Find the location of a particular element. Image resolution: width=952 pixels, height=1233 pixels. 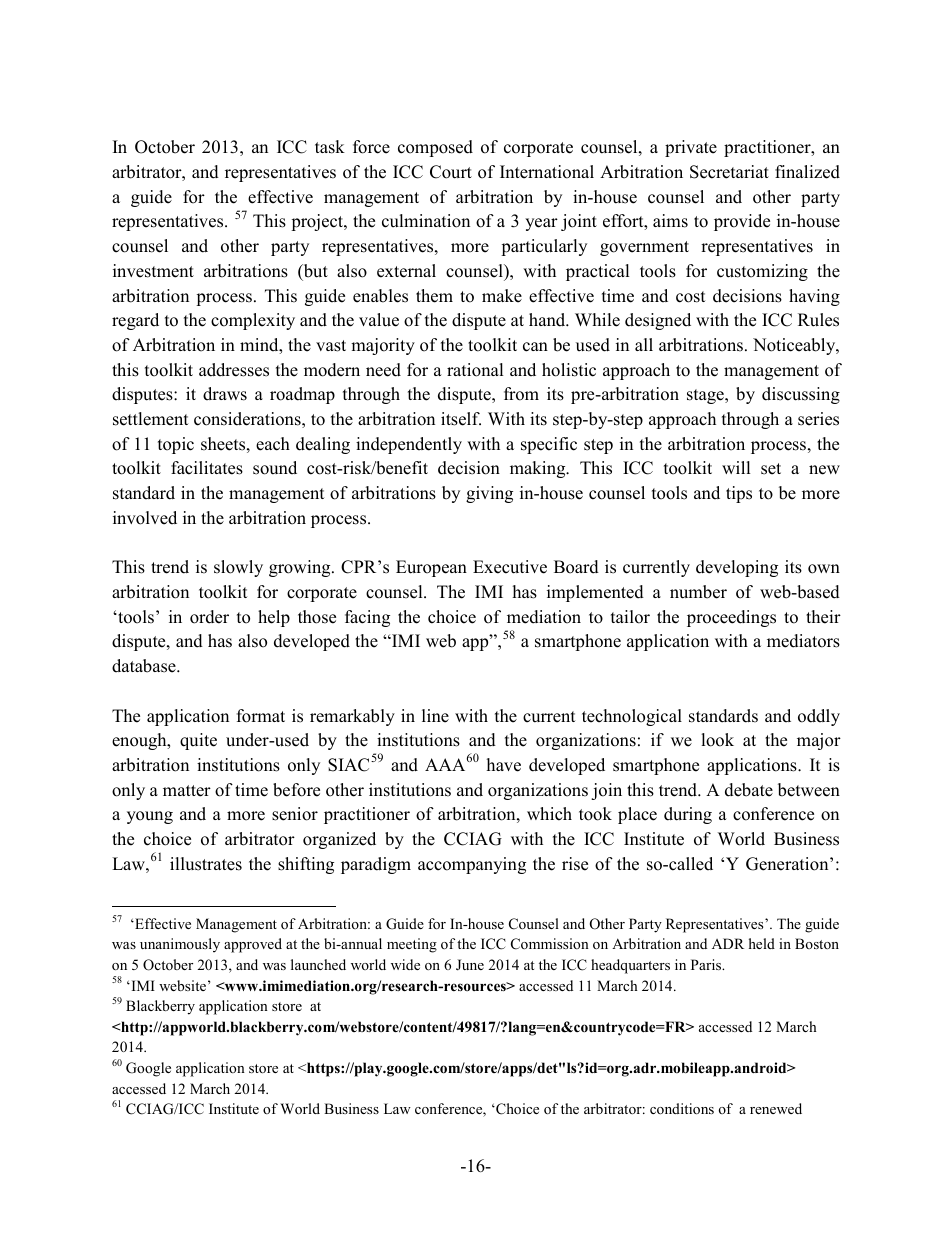

Secretariat is located at coordinates (729, 172).
